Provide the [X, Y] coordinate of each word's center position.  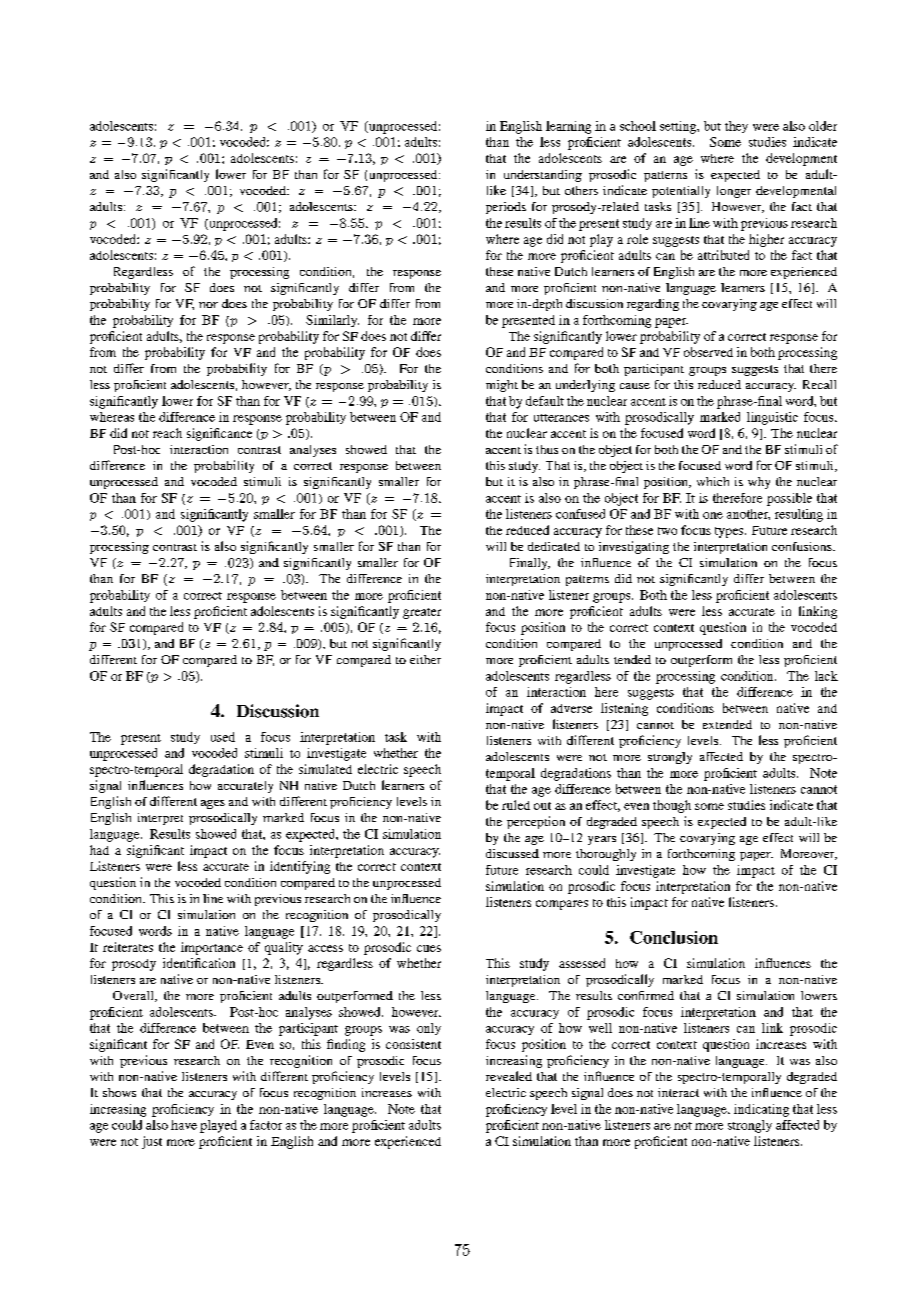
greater [422, 613]
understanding [543, 176]
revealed [509, 1076]
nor [208, 305]
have [184, 1125]
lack [826, 676]
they [736, 127]
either [425, 659]
